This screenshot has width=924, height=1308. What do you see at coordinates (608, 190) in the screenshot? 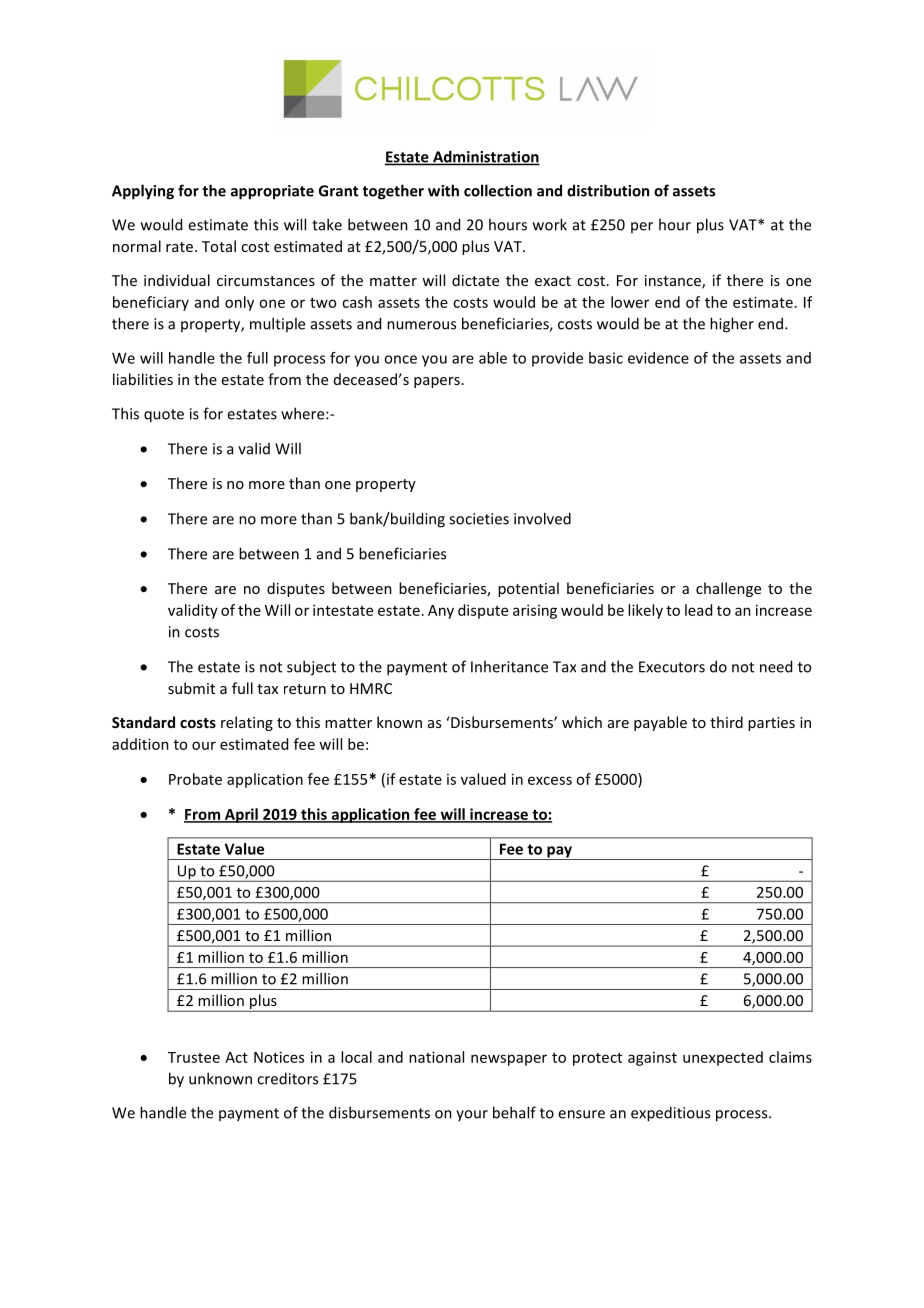
I see `distribution` at bounding box center [608, 190].
